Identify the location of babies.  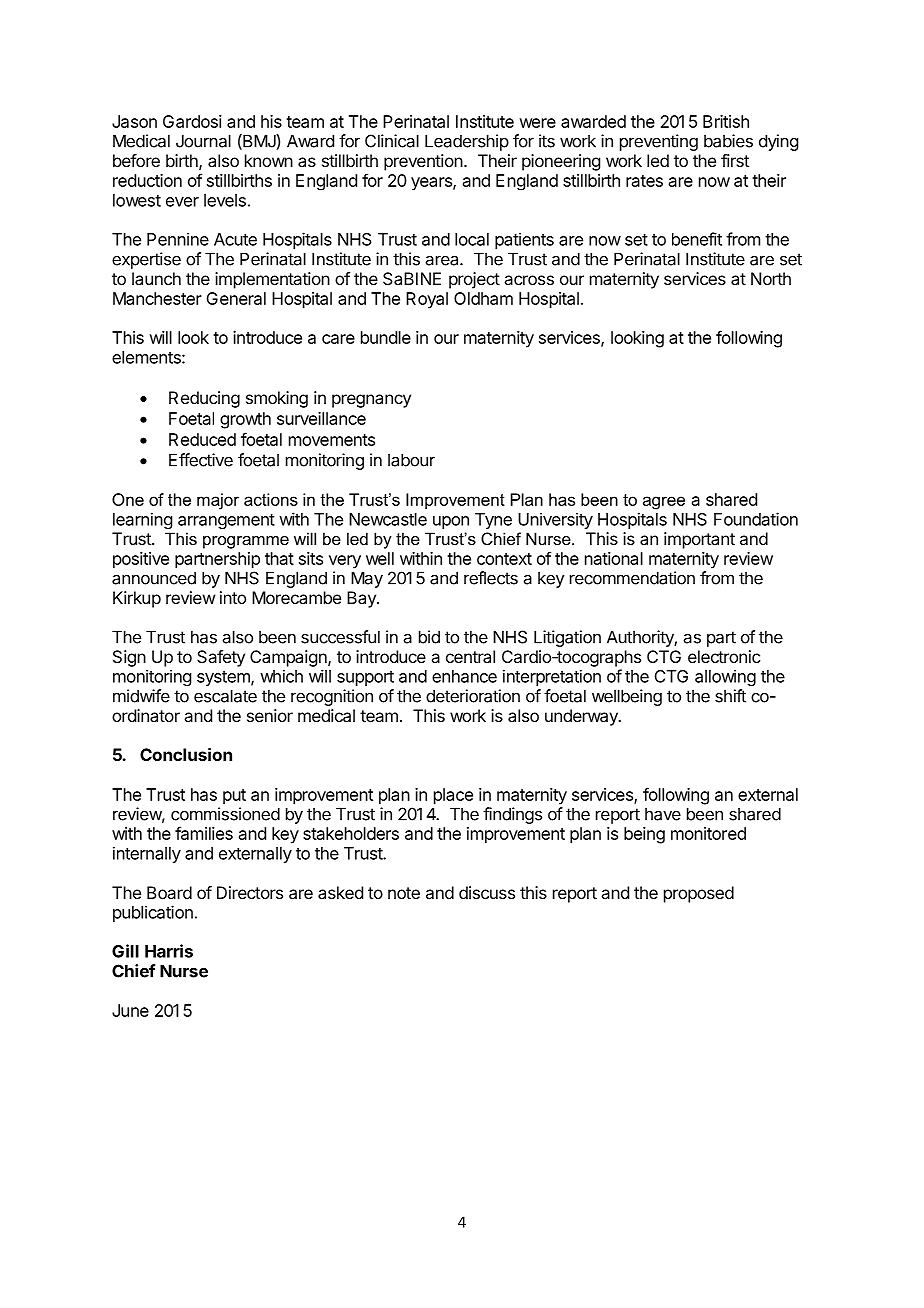
(728, 141).
